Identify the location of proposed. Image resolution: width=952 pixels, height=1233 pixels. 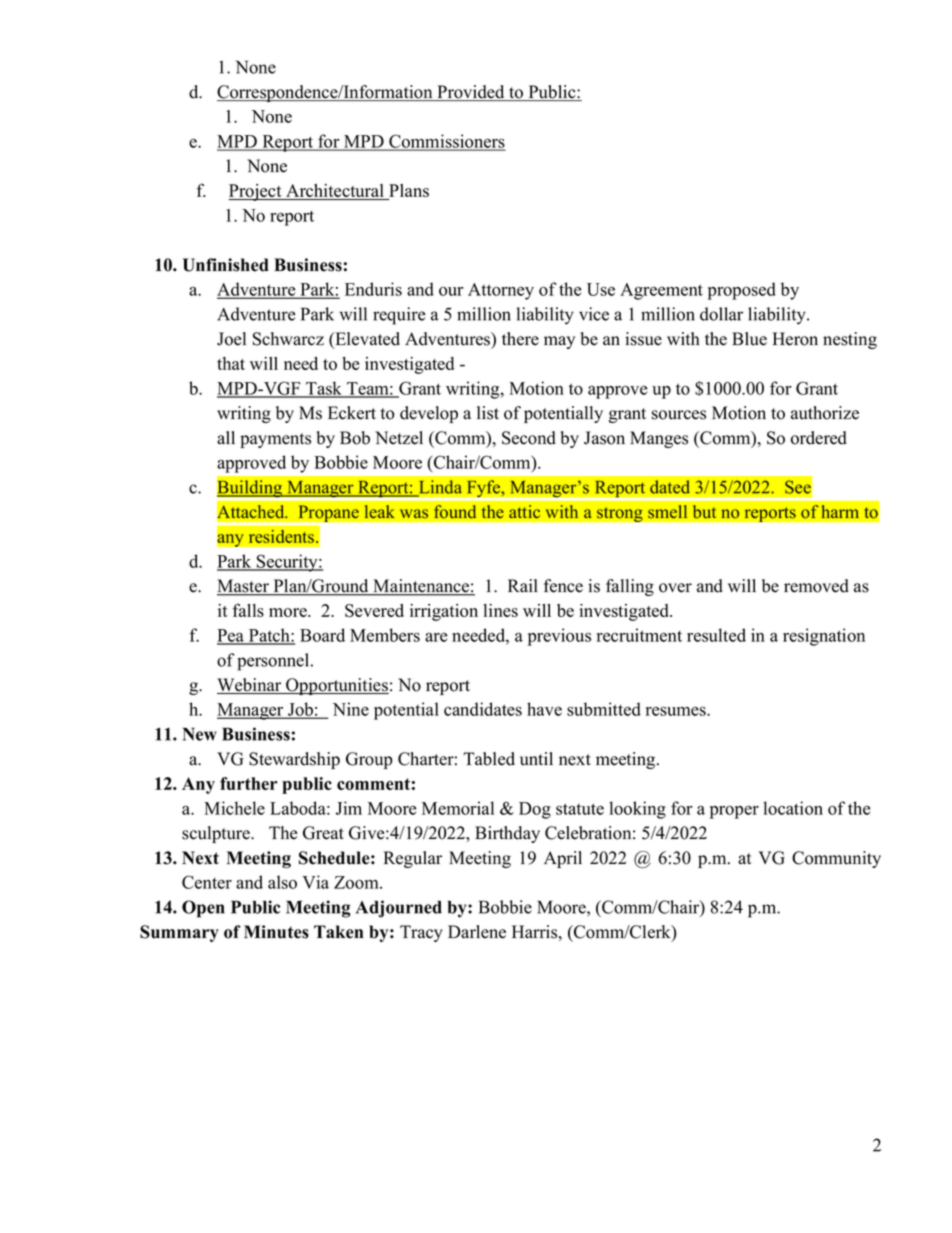
(742, 291).
